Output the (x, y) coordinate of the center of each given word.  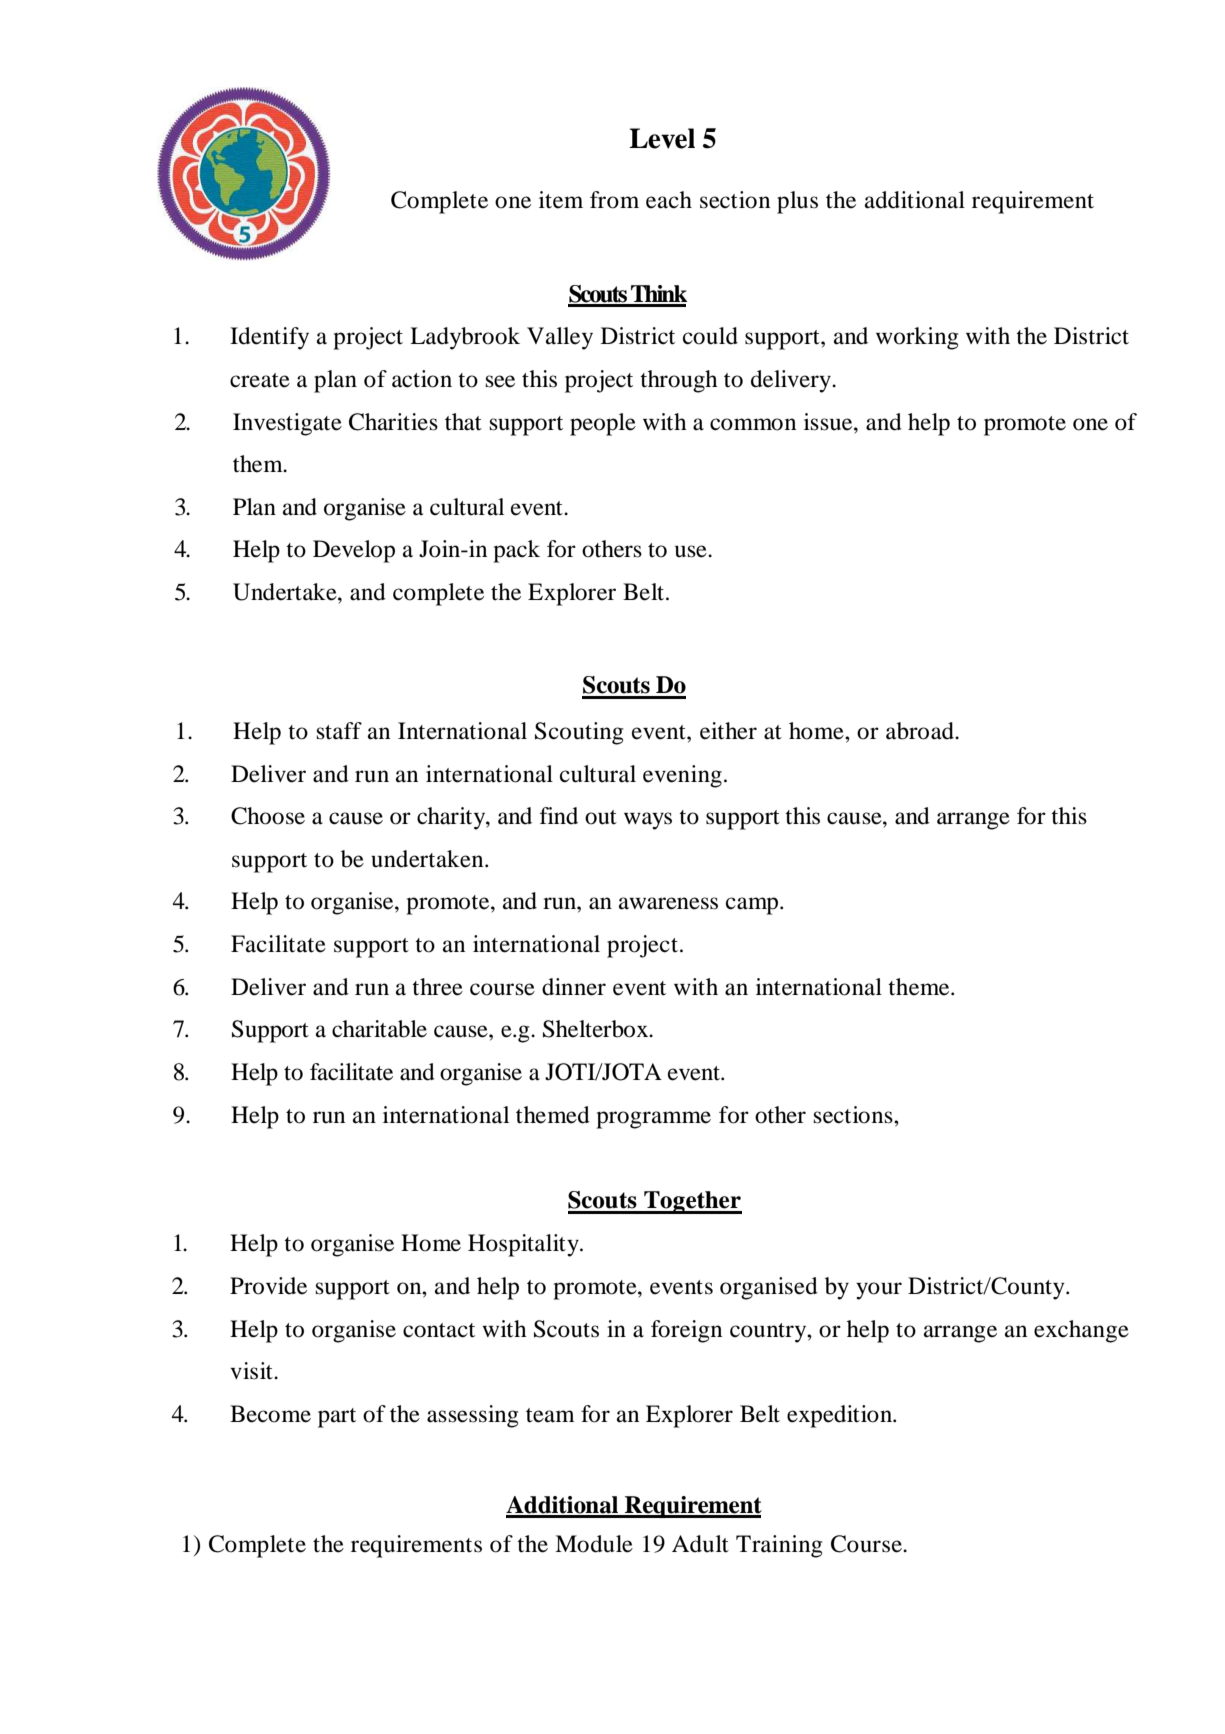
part (337, 1418)
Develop (354, 551)
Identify (269, 338)
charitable (379, 1029)
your (879, 1291)
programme (653, 1120)
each (669, 200)
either (728, 731)
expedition (840, 1416)
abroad (921, 731)
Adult (700, 1544)
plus (797, 202)
